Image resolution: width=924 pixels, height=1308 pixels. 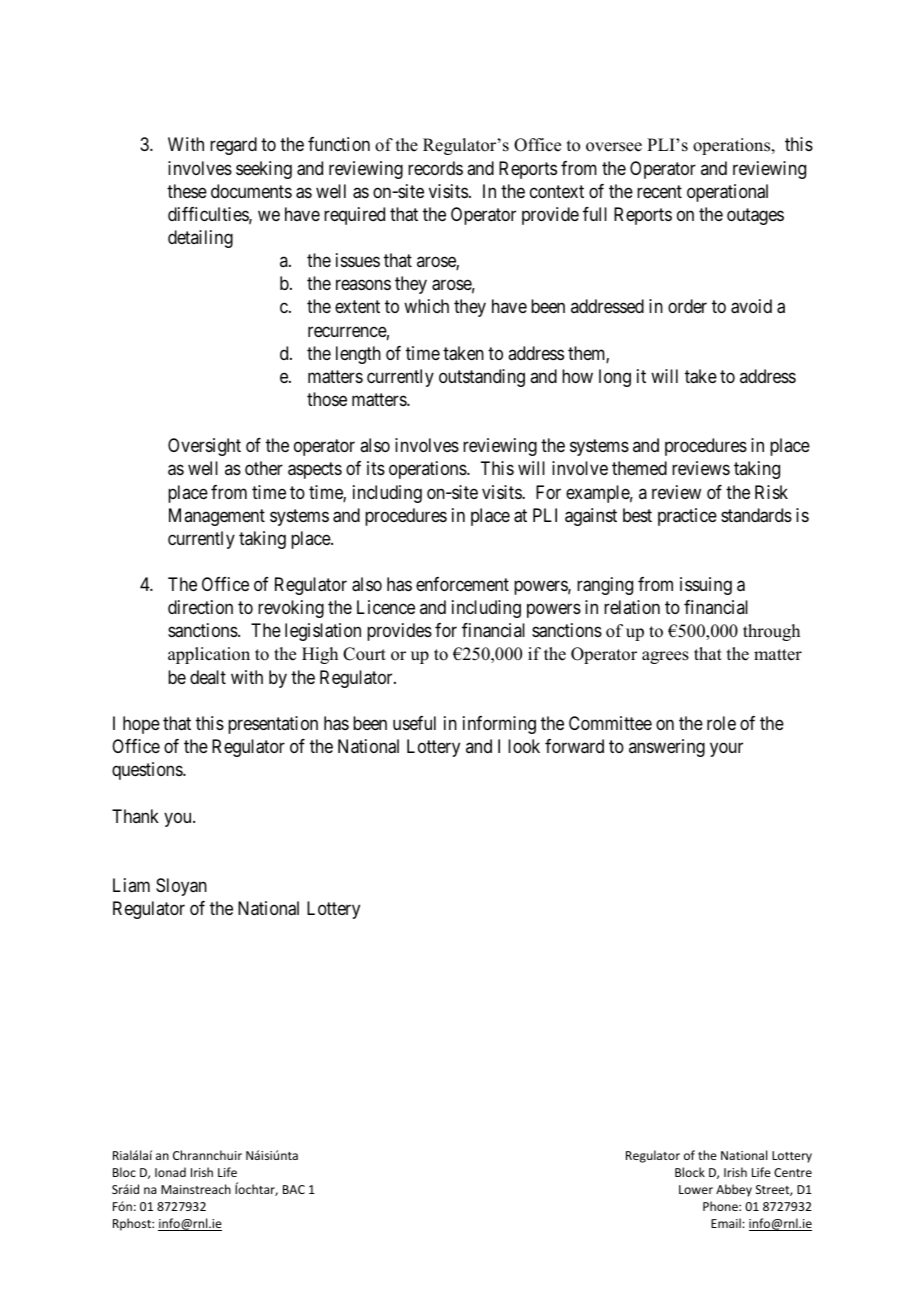 I want to click on BAC, so click(x=294, y=1189).
